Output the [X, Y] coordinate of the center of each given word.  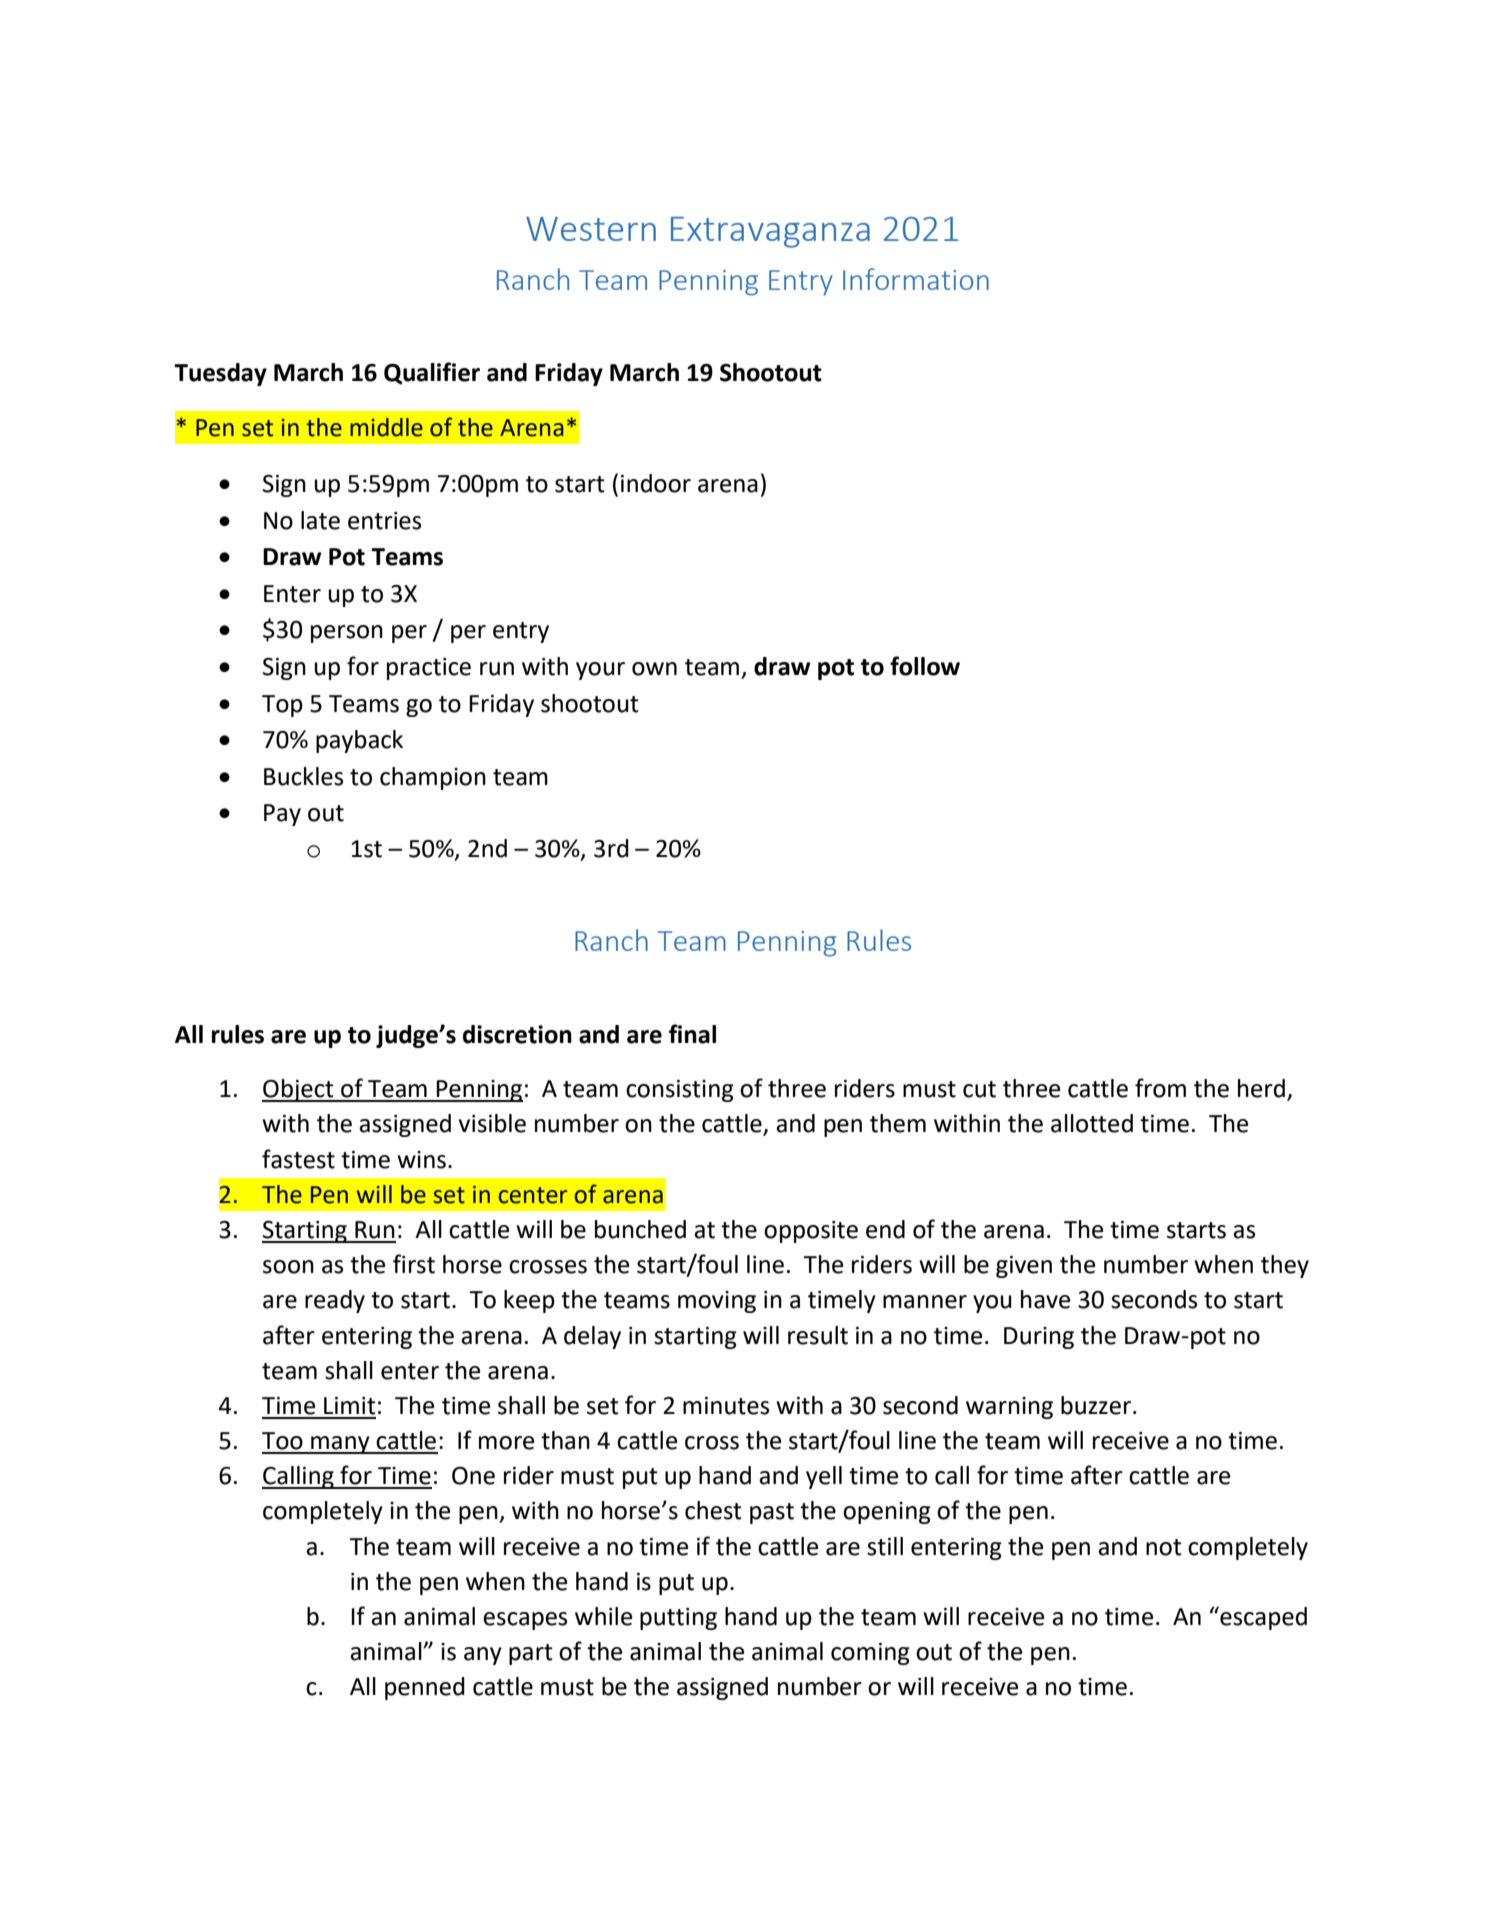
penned [425, 1688]
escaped [1262, 1618]
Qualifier [432, 373]
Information [916, 279]
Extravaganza [770, 232]
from [1160, 1088]
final [692, 1034]
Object [299, 1090]
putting [678, 1619]
